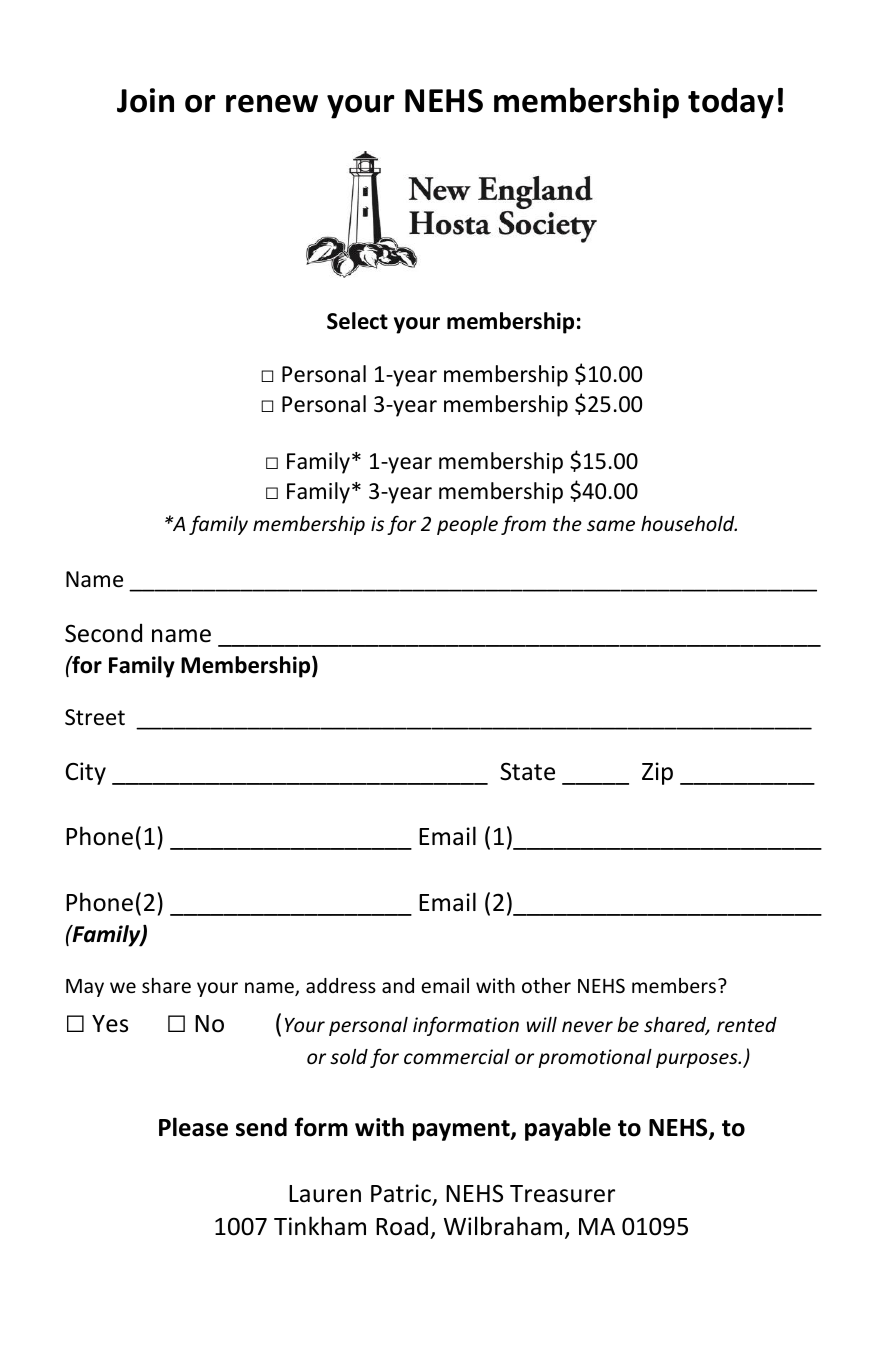 This page has width=887, height=1372. I want to click on renew, so click(272, 104).
